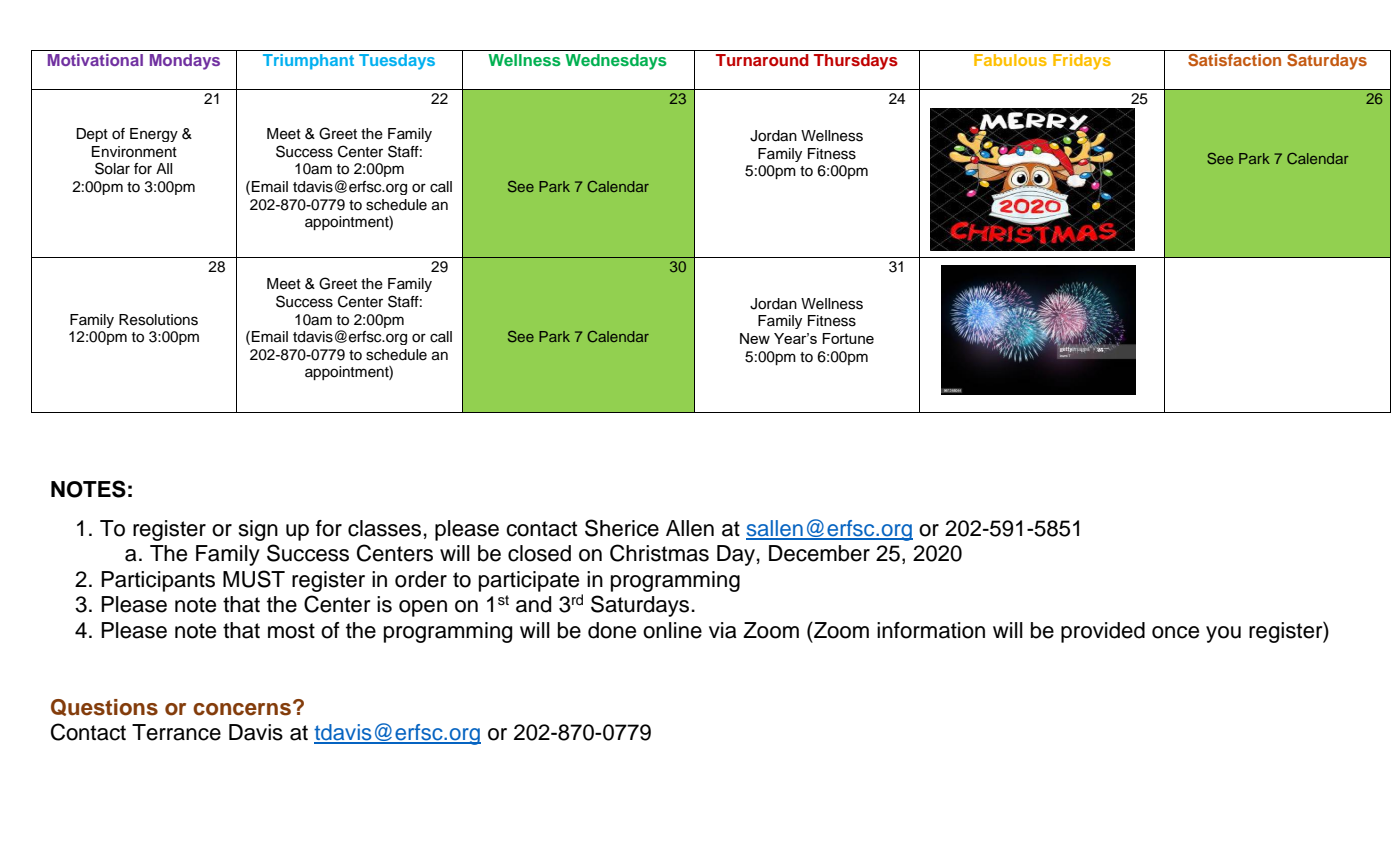 Image resolution: width=1400 pixels, height=850 pixels. Describe the element at coordinates (185, 62) in the screenshot. I see `Mondays` at that location.
